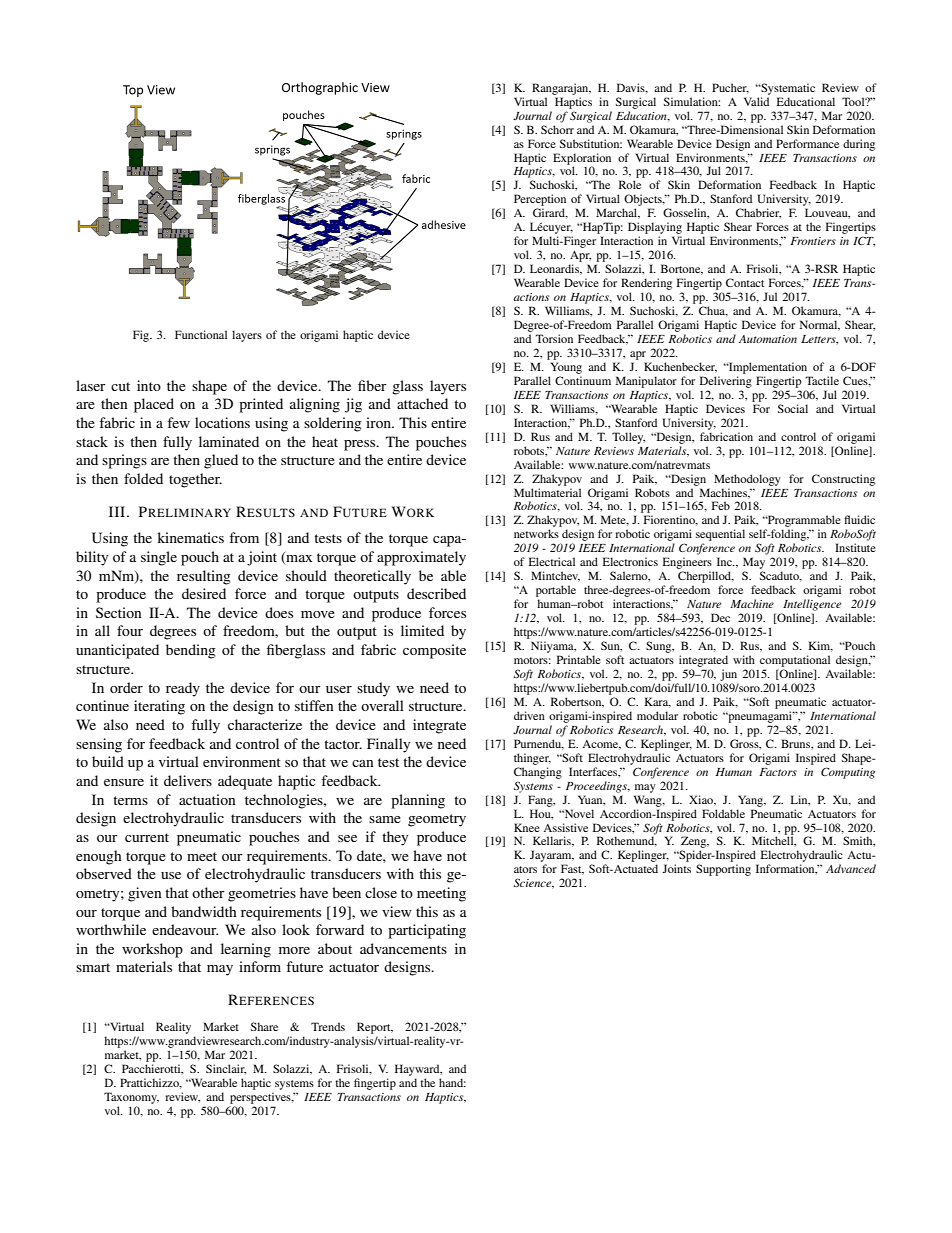  I want to click on Report, so click(375, 1029).
